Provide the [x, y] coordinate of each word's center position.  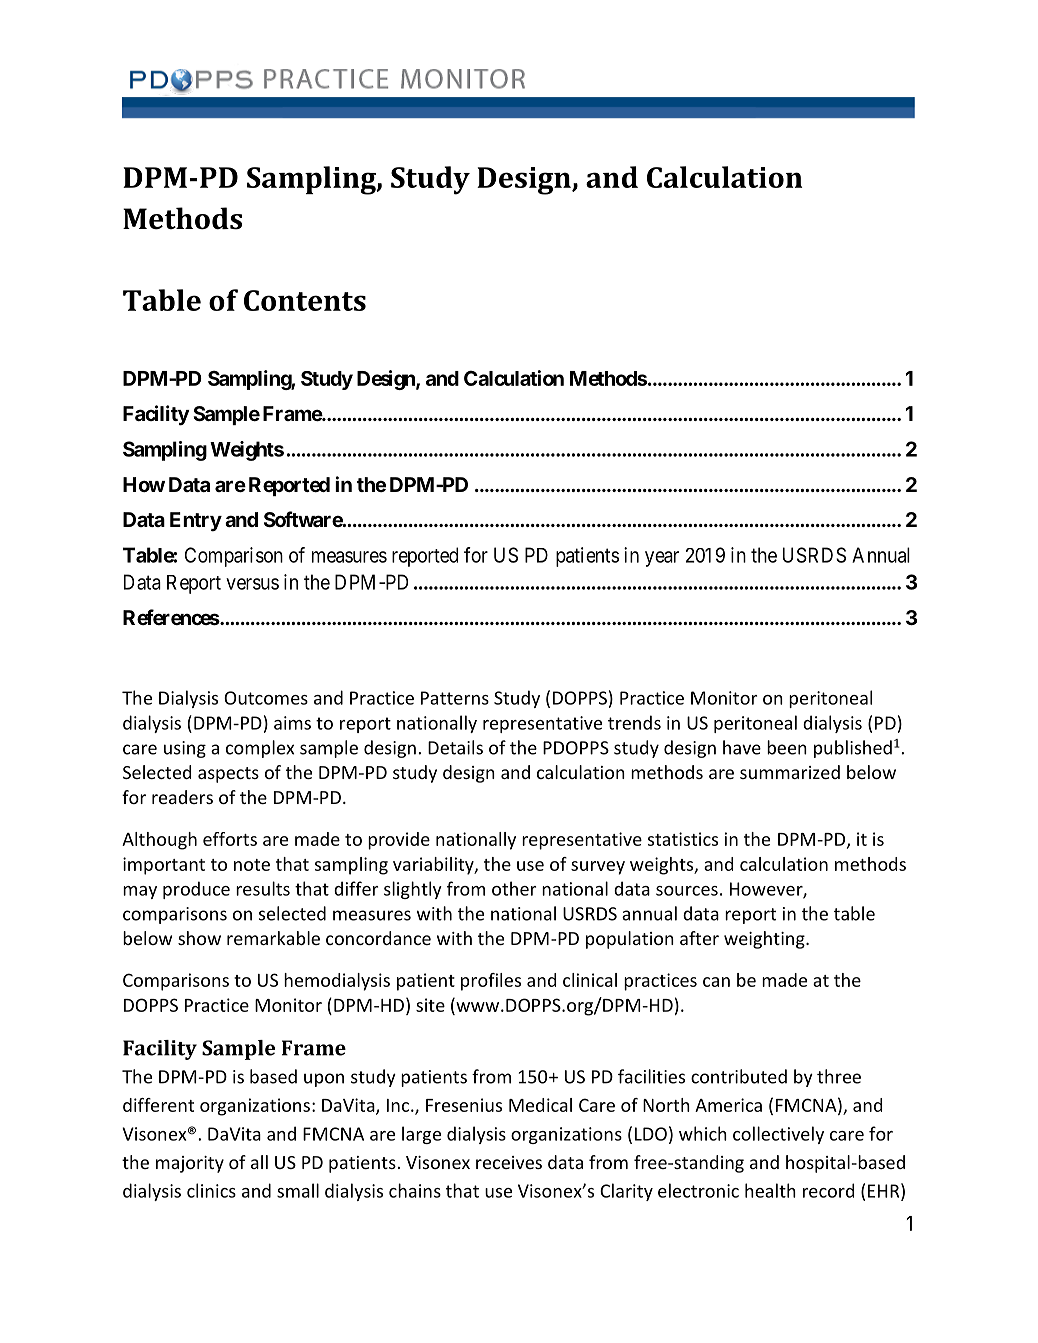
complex [260, 749]
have [742, 747]
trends [634, 722]
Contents [305, 300]
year [662, 559]
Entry [196, 522]
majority [190, 1164]
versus [252, 584]
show [199, 938]
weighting [765, 940]
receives [509, 1162]
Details [455, 747]
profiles [491, 982]
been [787, 747]
